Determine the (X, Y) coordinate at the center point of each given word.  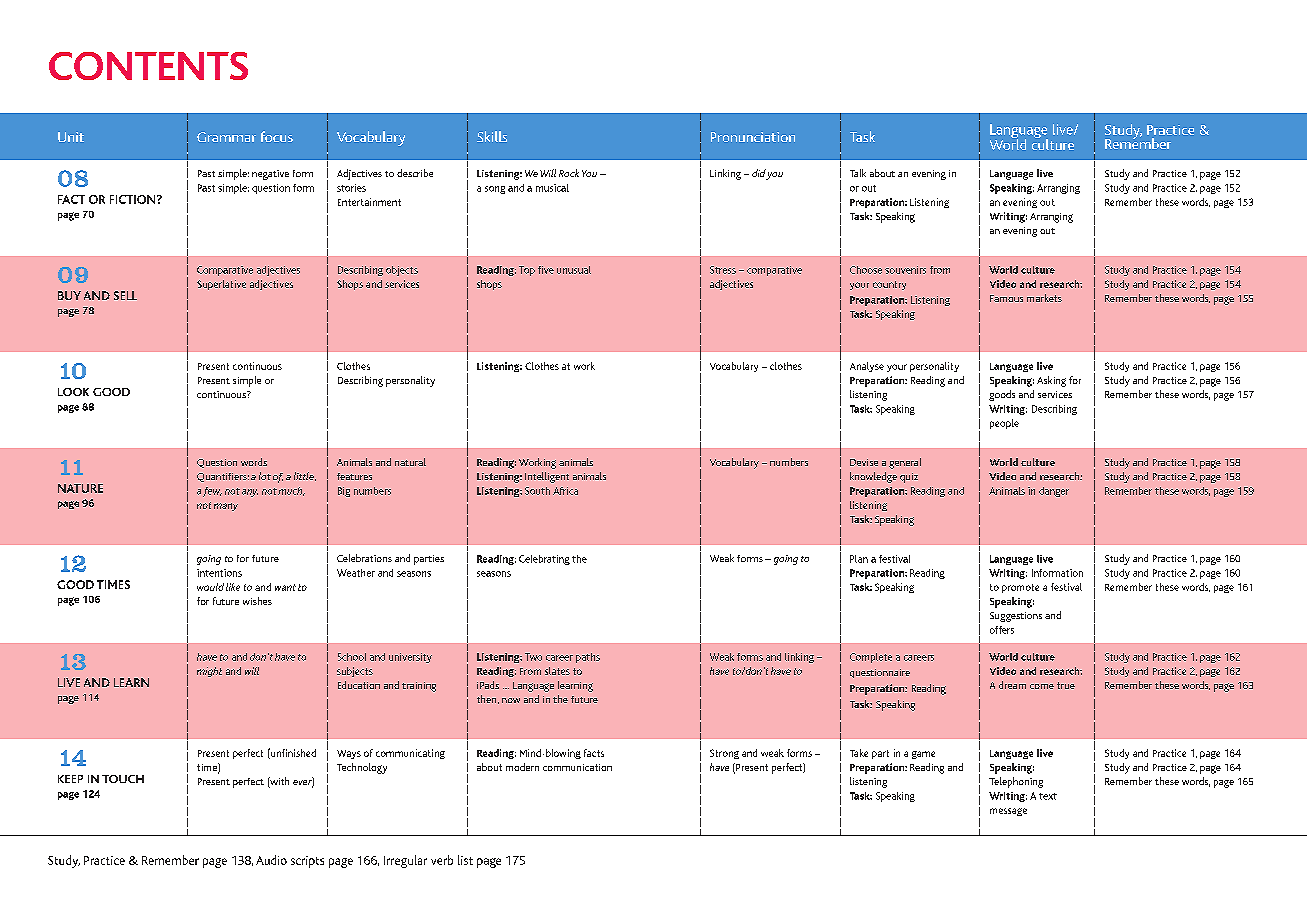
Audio (271, 860)
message (1008, 812)
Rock (569, 173)
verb (442, 860)
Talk (858, 173)
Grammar (226, 137)
